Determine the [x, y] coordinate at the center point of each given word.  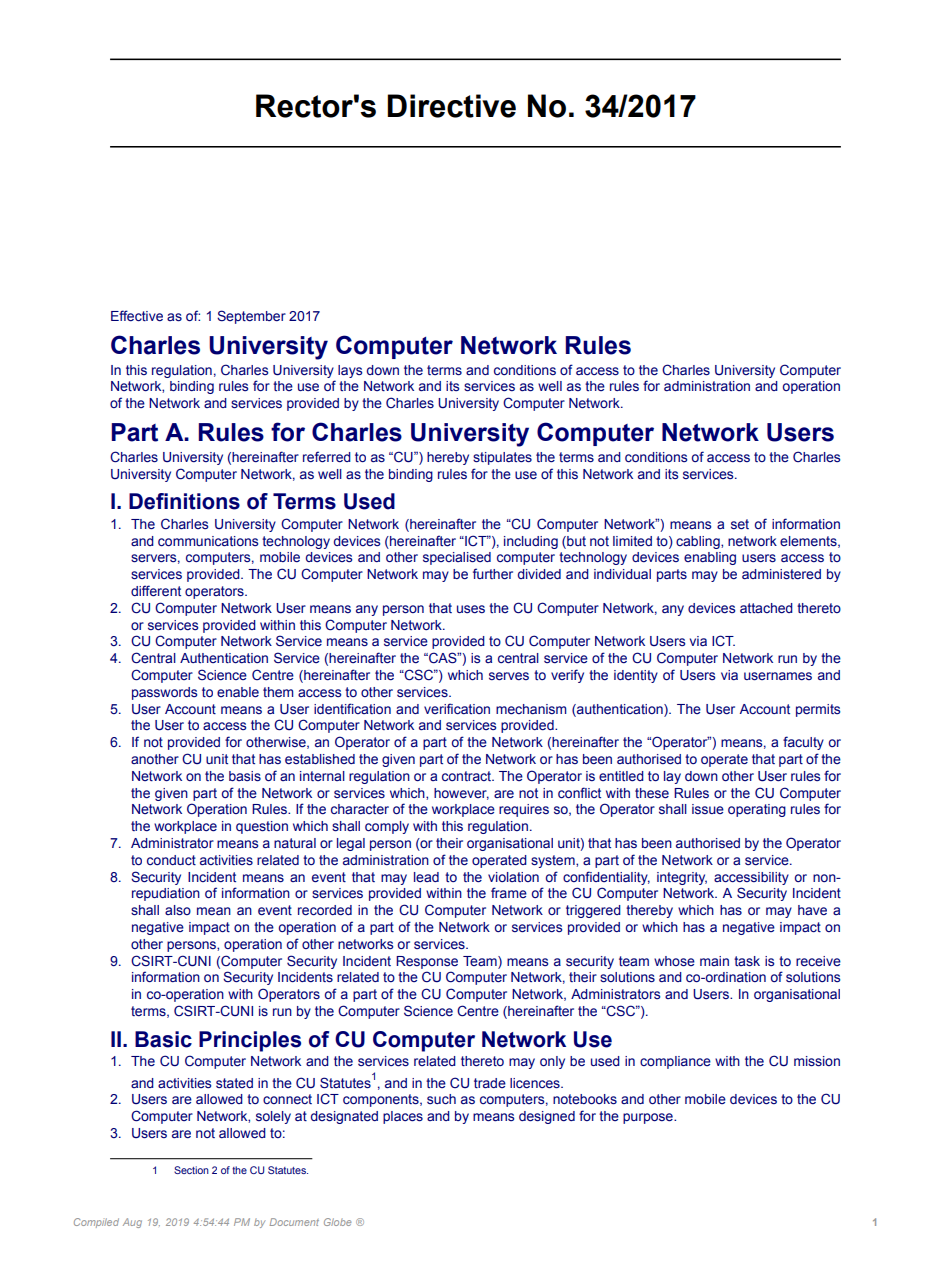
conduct [171, 860]
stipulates [502, 458]
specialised [457, 558]
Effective [137, 315]
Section [191, 1170]
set [740, 524]
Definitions [184, 501]
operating [757, 810]
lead [426, 877]
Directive [451, 106]
